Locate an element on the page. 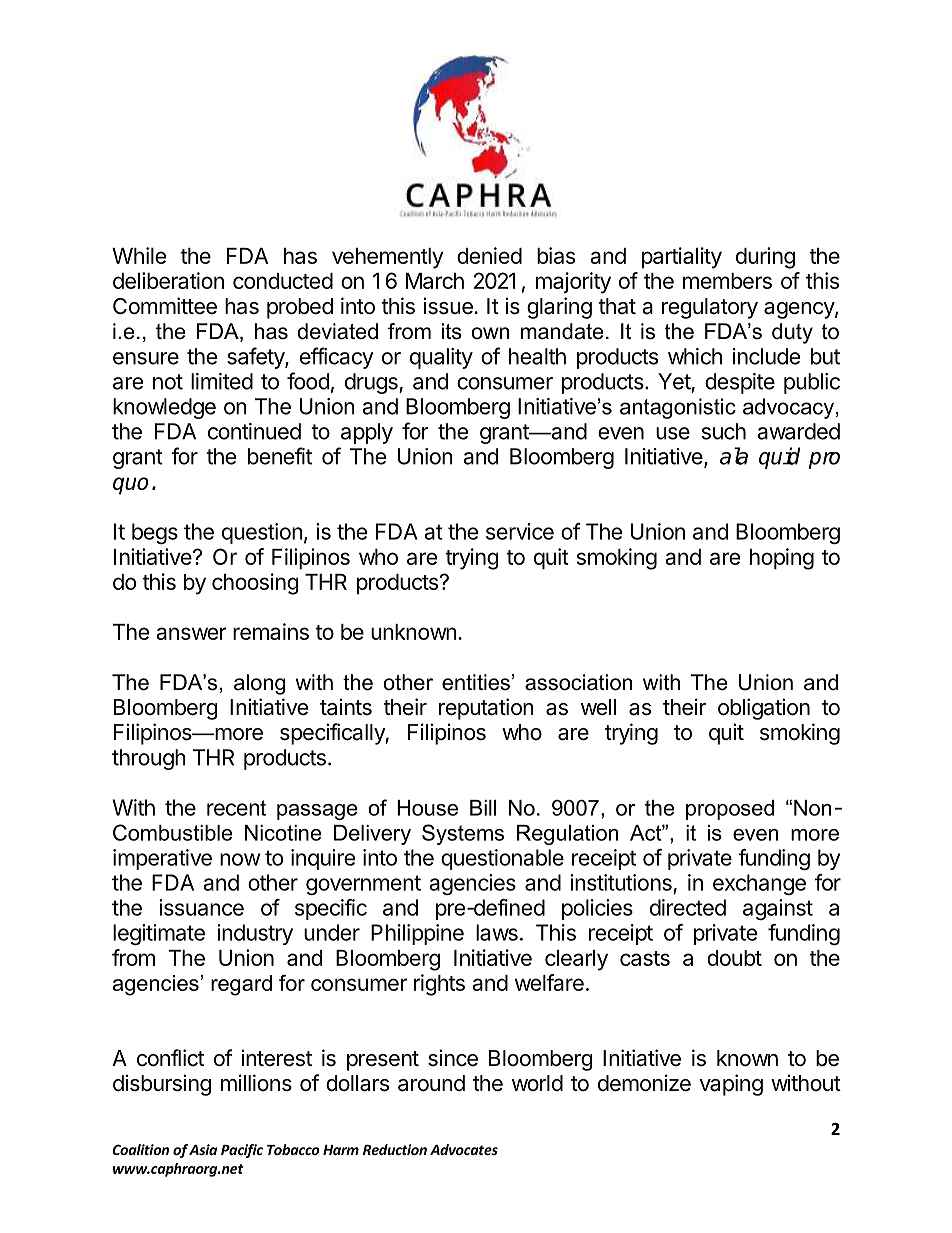  Asia is located at coordinates (203, 1149).
